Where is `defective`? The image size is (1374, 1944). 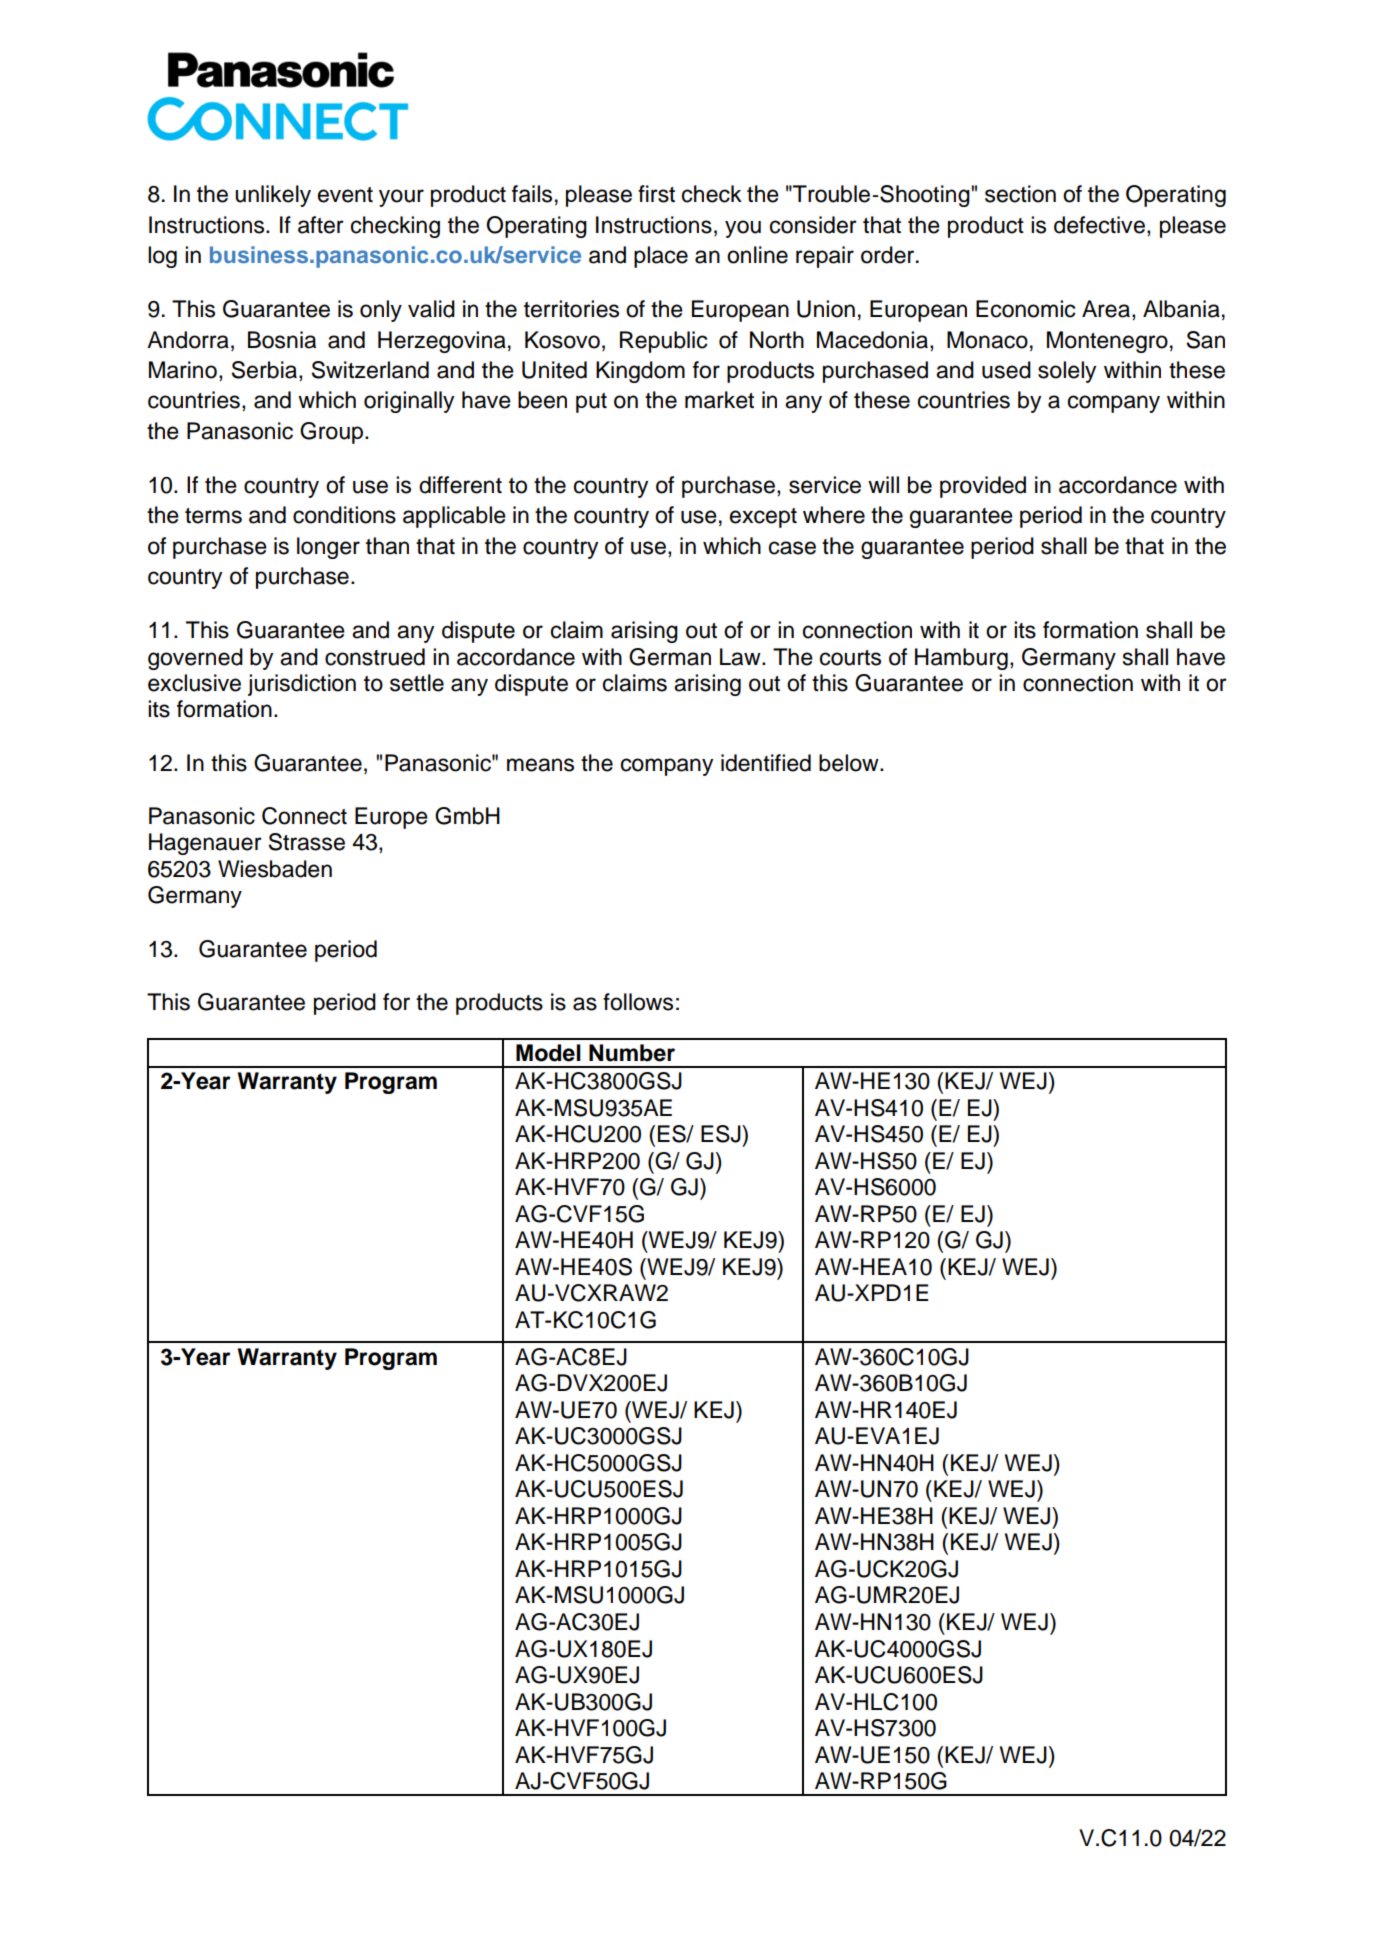
defective is located at coordinates (1099, 225).
